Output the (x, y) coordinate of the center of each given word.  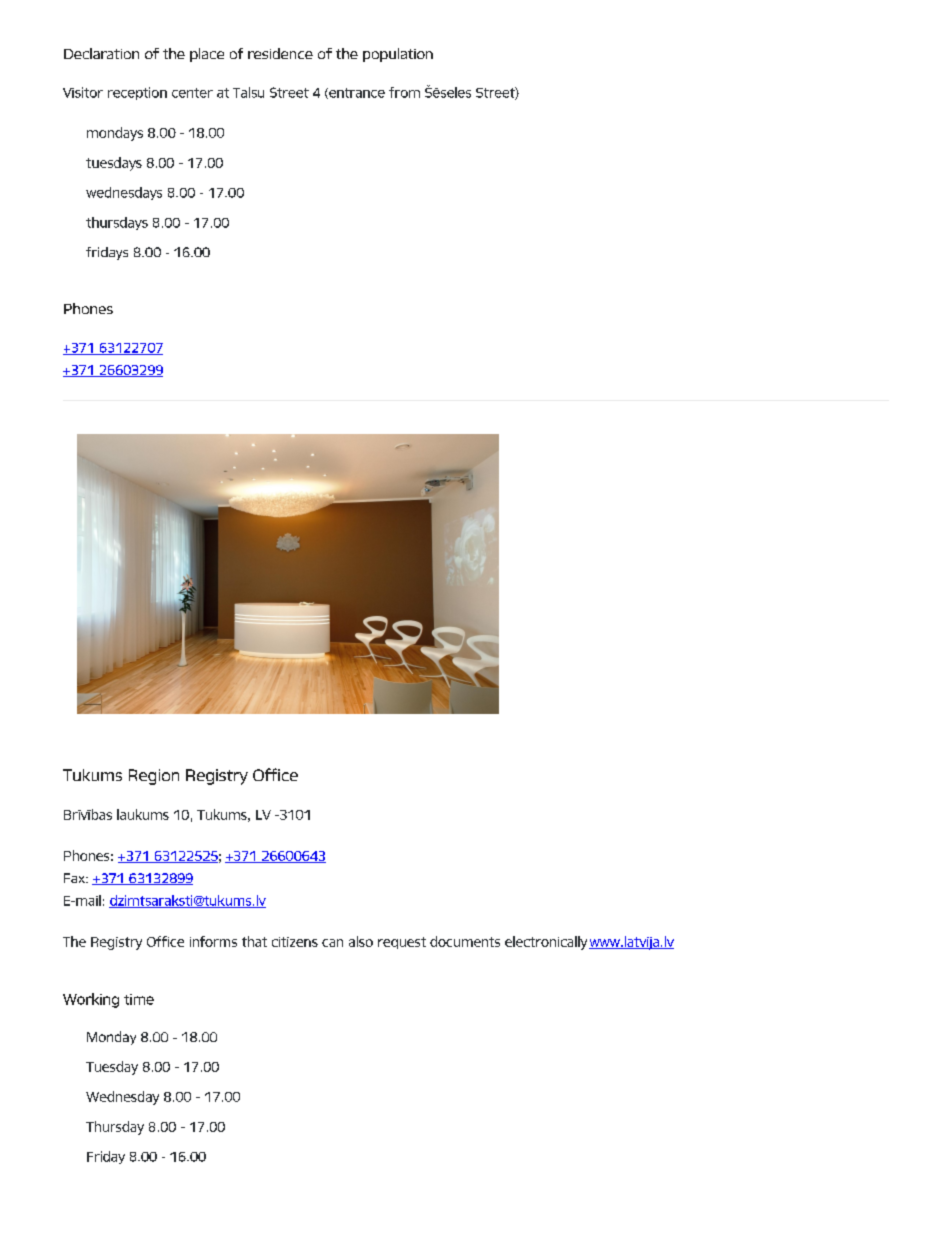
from (404, 92)
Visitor (83, 92)
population (398, 55)
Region (154, 777)
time (139, 999)
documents (465, 941)
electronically (546, 943)
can (332, 943)
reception (137, 93)
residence (280, 53)
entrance (356, 93)
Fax (75, 878)
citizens (295, 942)
